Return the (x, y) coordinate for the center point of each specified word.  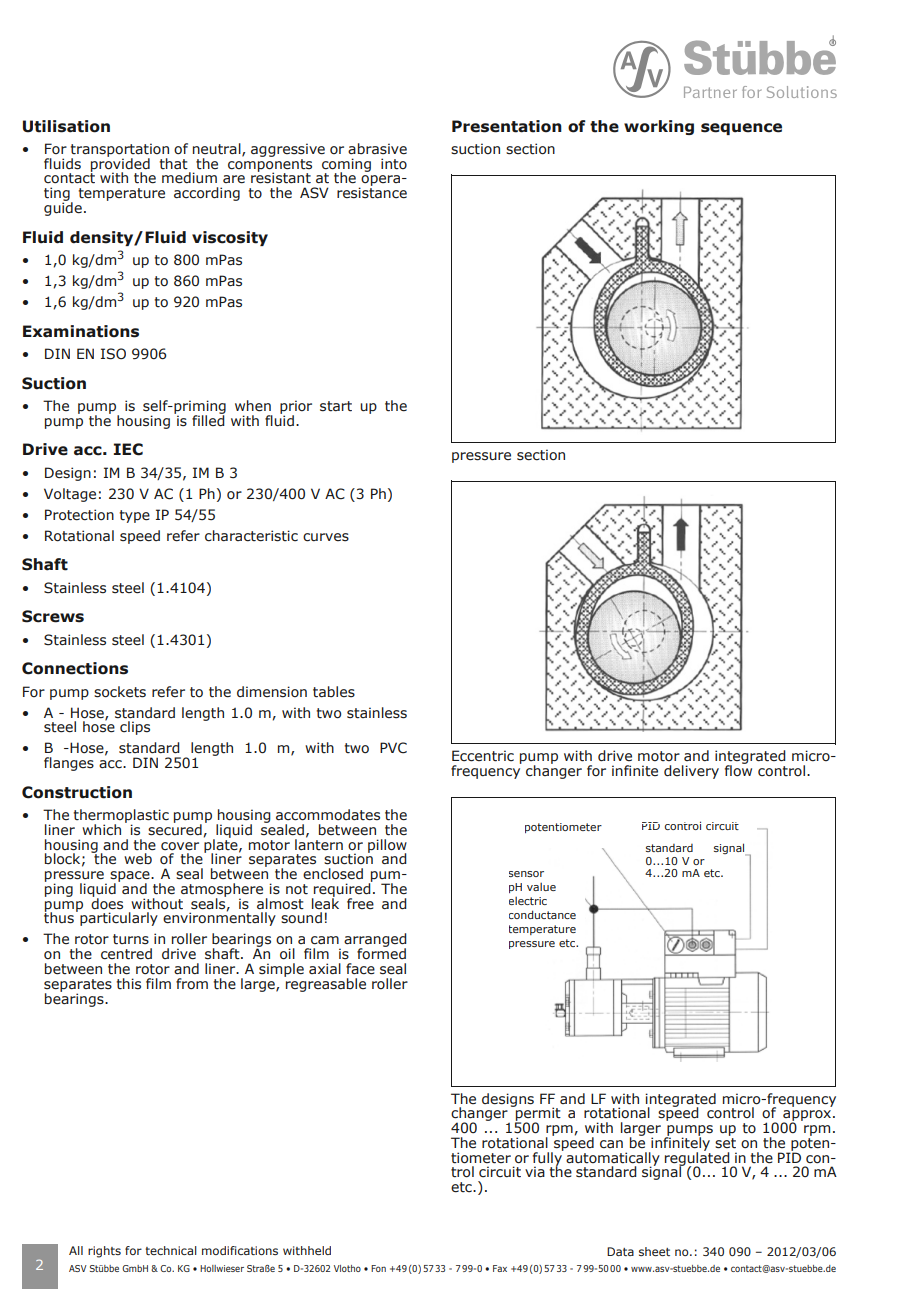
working (659, 127)
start (336, 406)
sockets (120, 692)
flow (738, 770)
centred (126, 954)
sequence (741, 129)
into (394, 164)
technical (171, 1250)
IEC (128, 449)
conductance (542, 914)
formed (381, 953)
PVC (393, 748)
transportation (120, 151)
